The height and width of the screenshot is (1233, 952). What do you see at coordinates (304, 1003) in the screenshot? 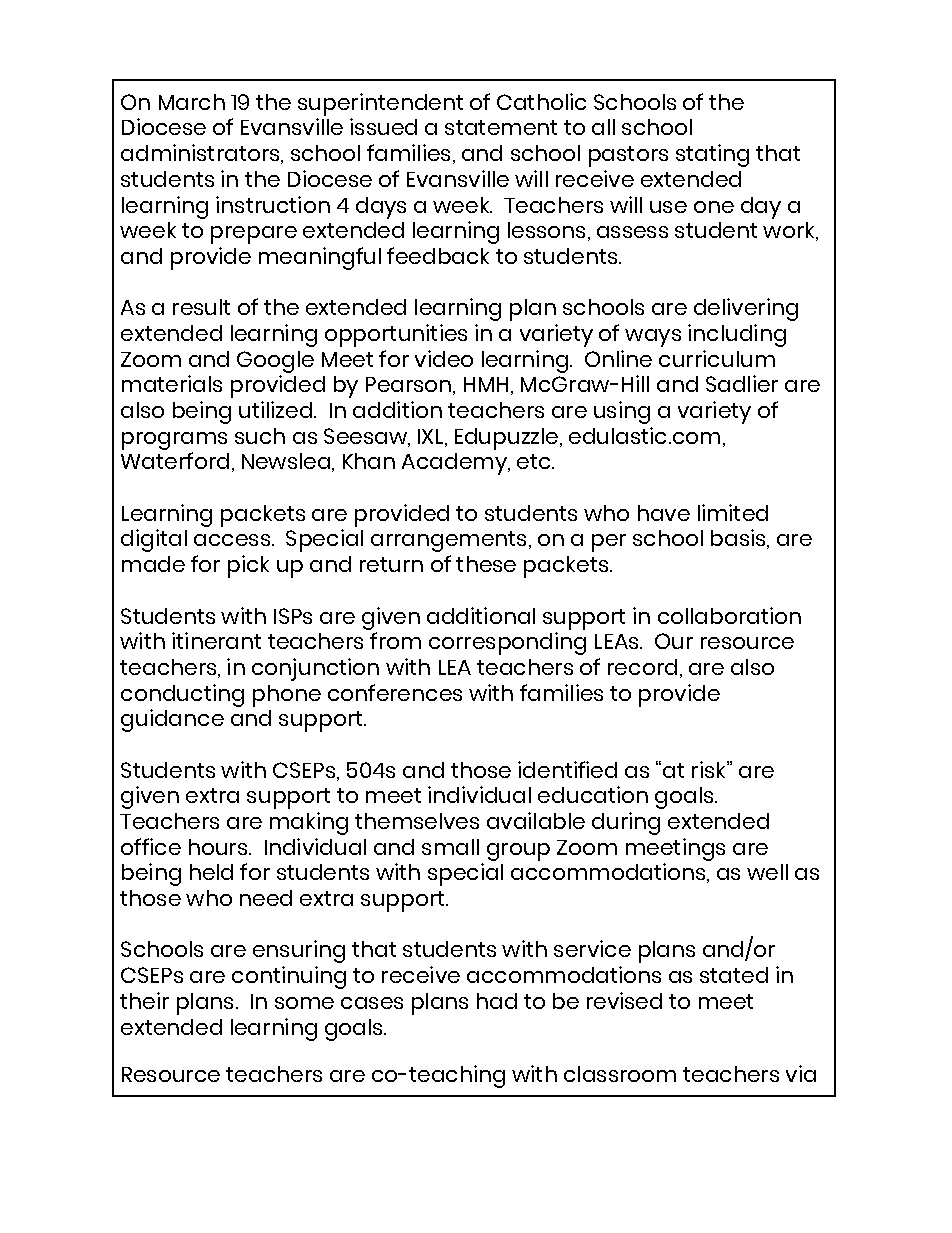
I see `some` at bounding box center [304, 1003].
